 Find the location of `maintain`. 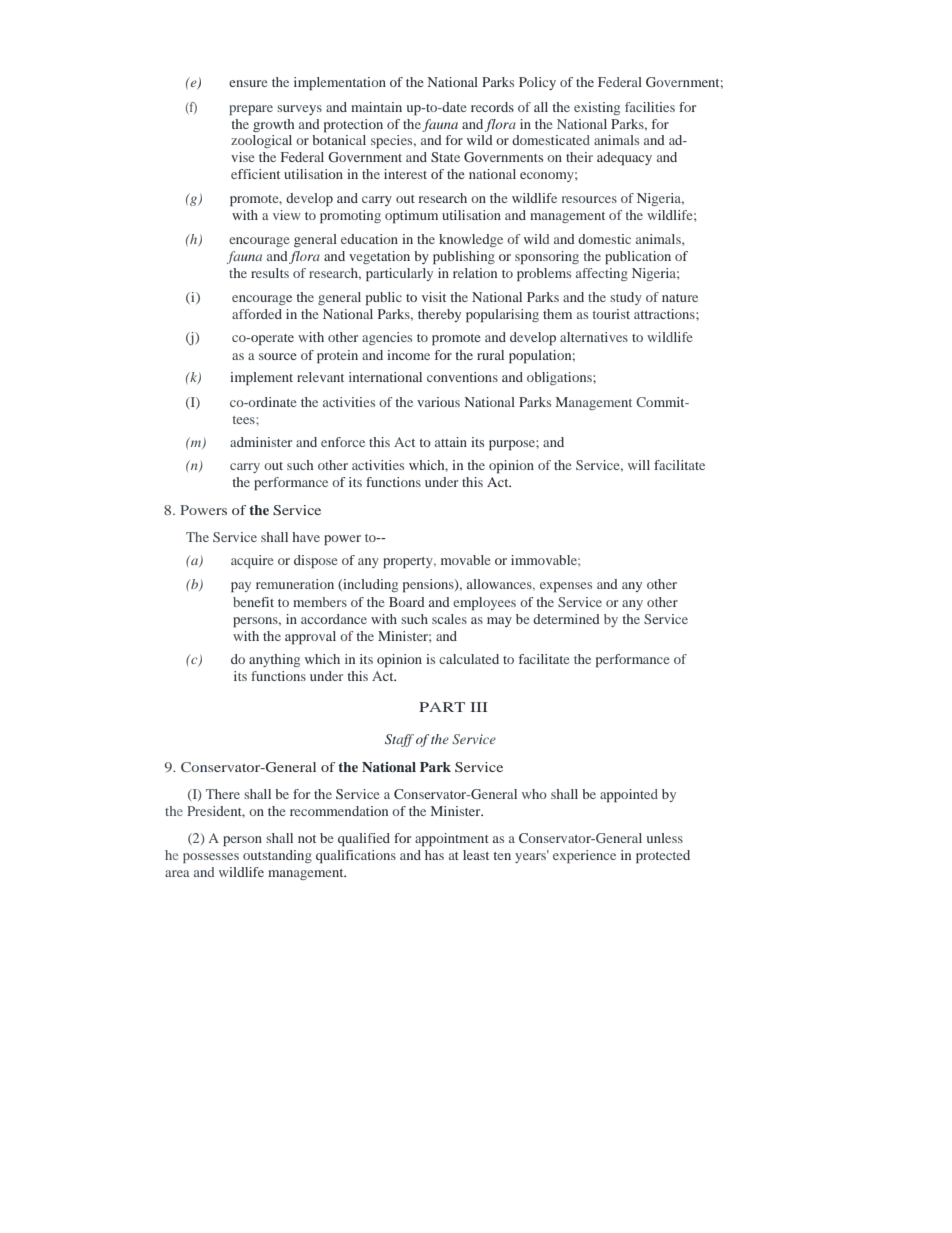

maintain is located at coordinates (376, 107).
